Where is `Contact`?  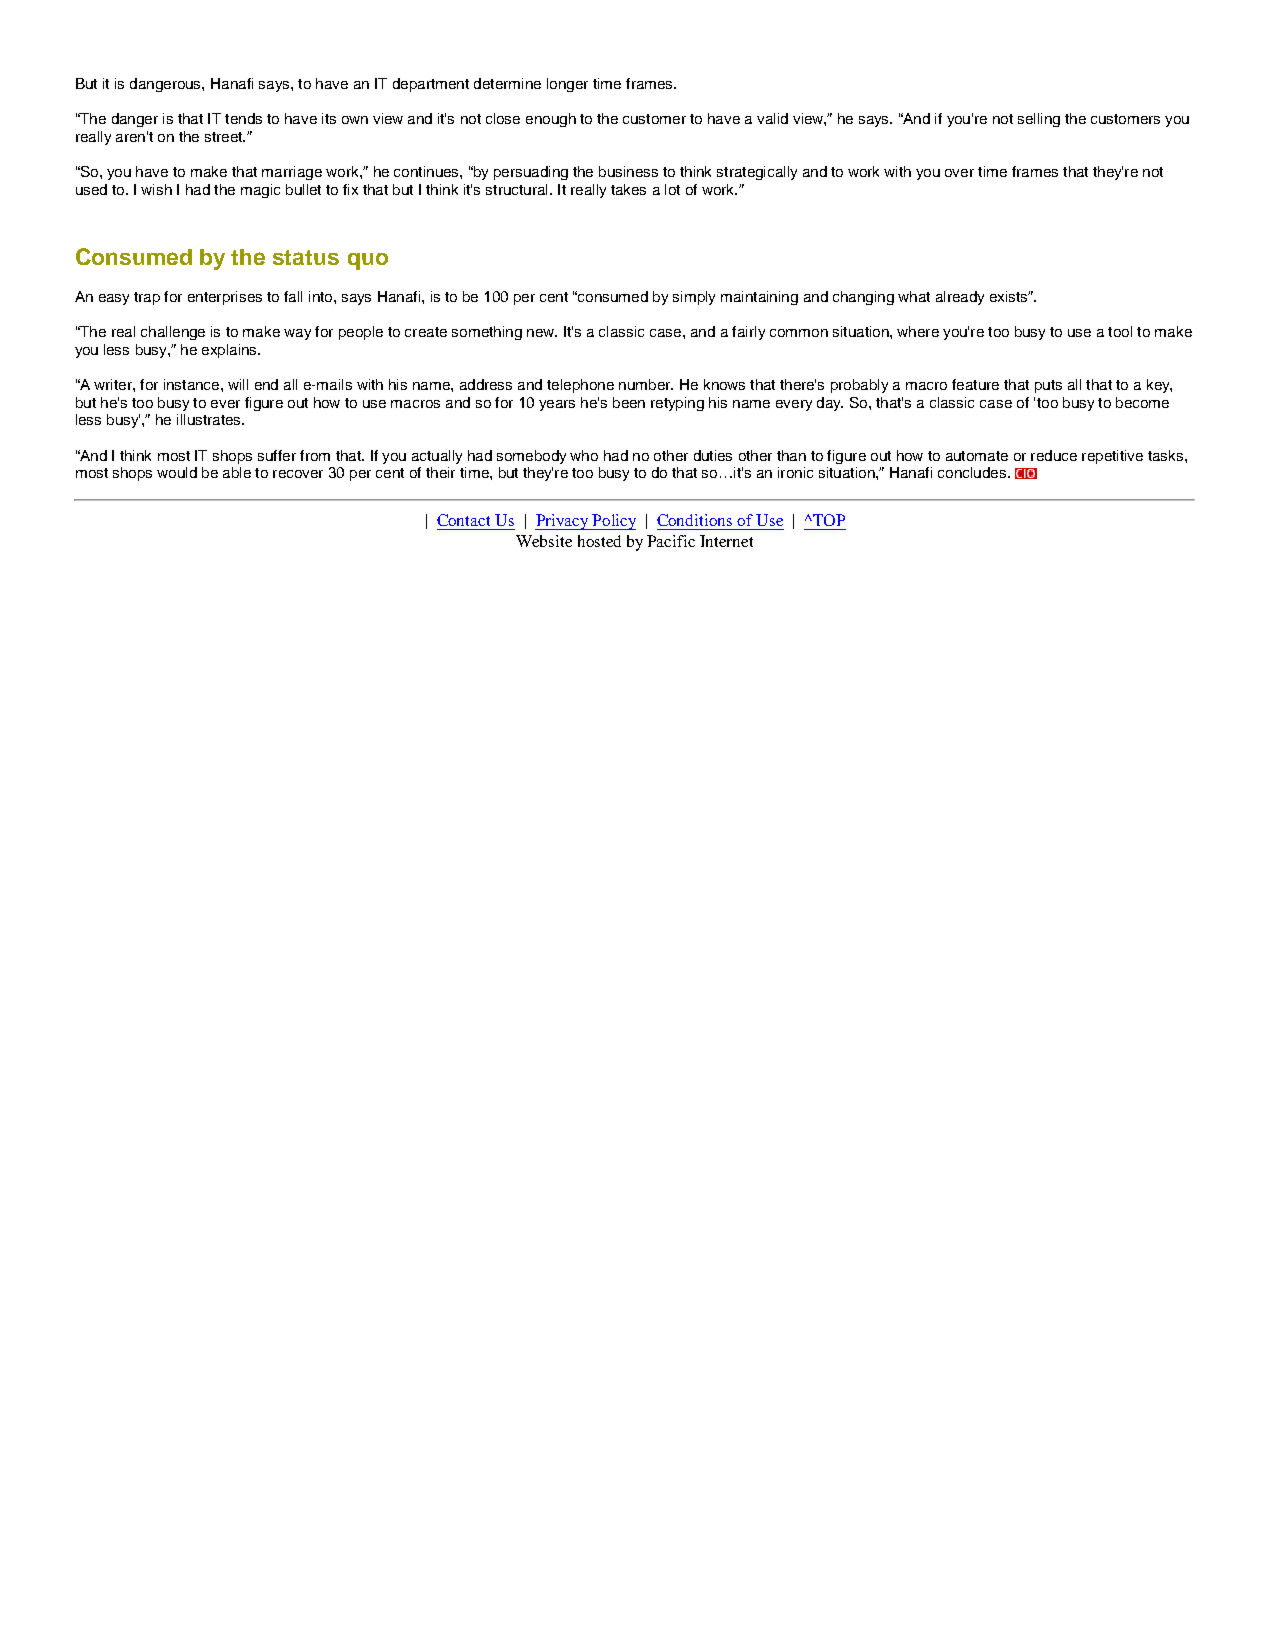
Contact is located at coordinates (463, 520).
